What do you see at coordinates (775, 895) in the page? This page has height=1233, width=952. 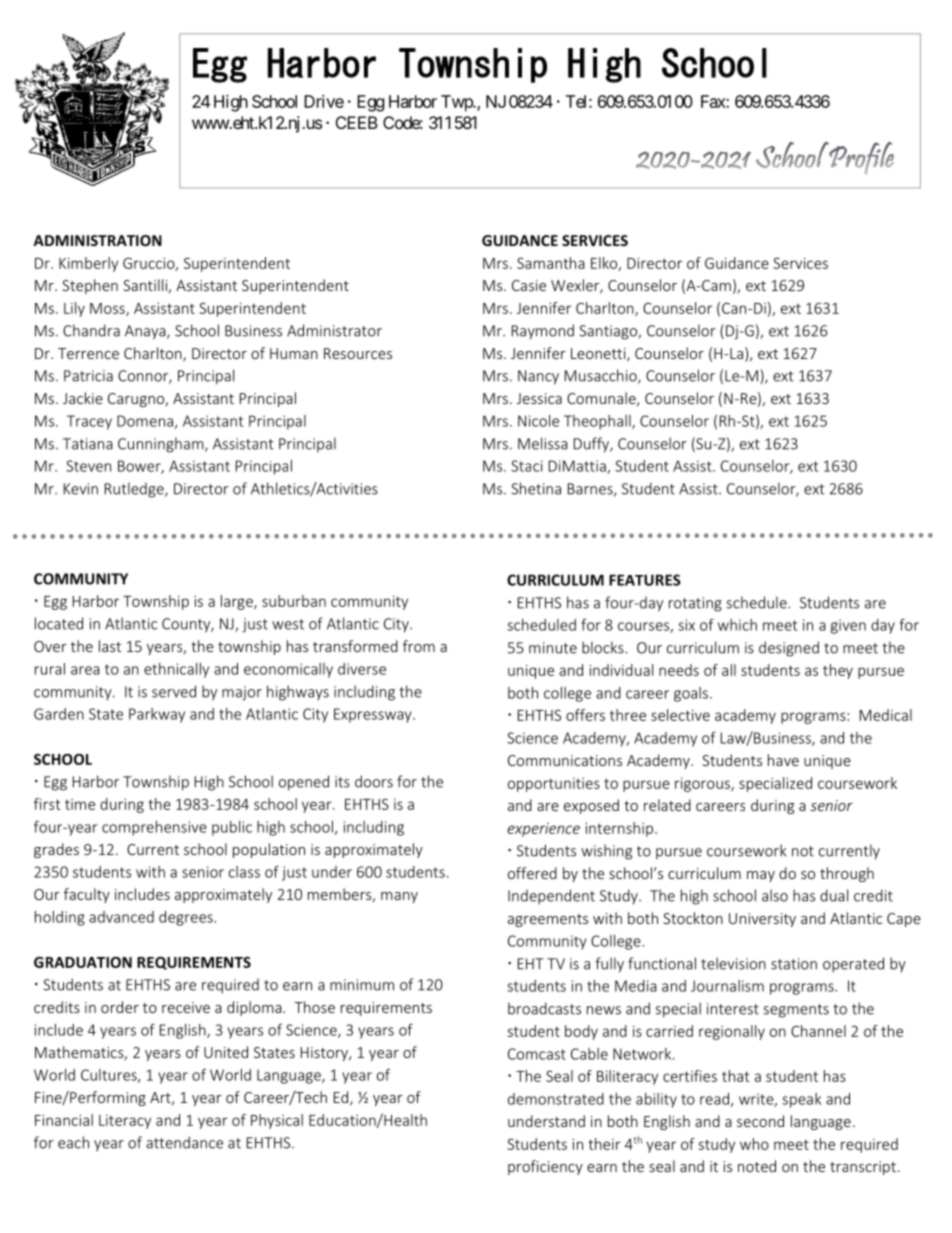 I see `also` at bounding box center [775, 895].
